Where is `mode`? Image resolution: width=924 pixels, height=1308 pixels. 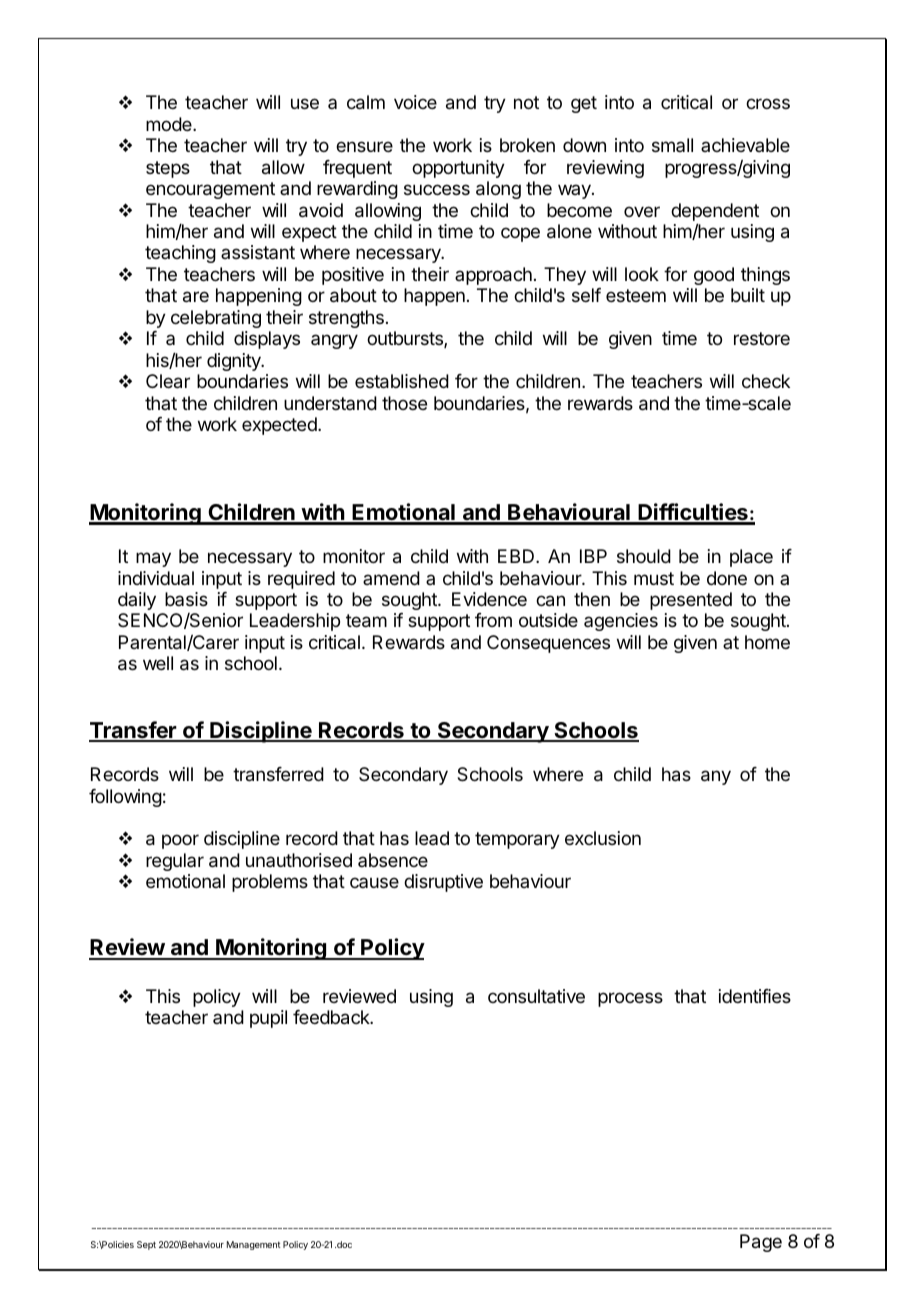 mode is located at coordinates (170, 124).
